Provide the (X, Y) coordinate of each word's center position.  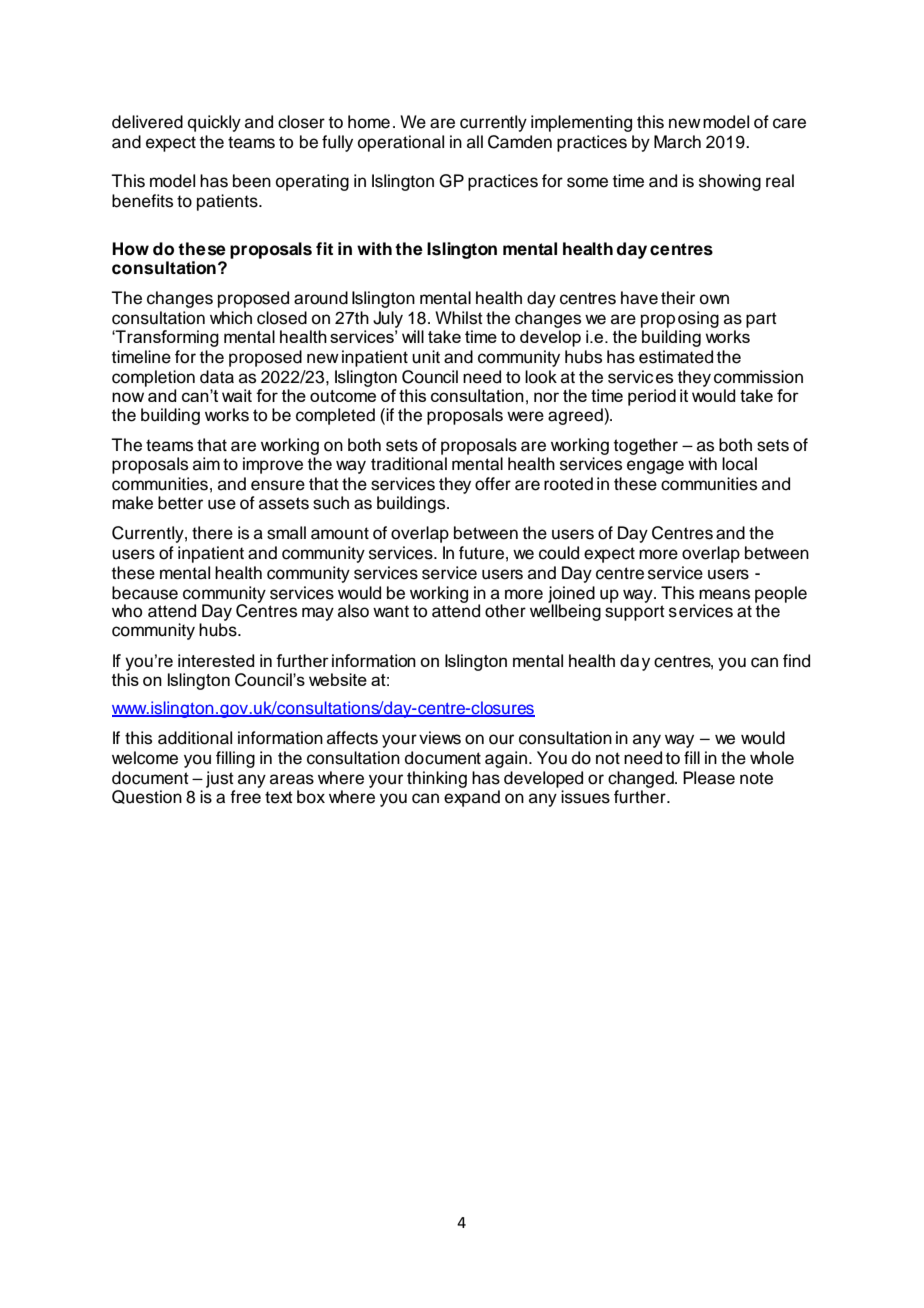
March (677, 142)
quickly (214, 123)
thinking (437, 779)
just (220, 779)
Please (709, 778)
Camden (520, 142)
